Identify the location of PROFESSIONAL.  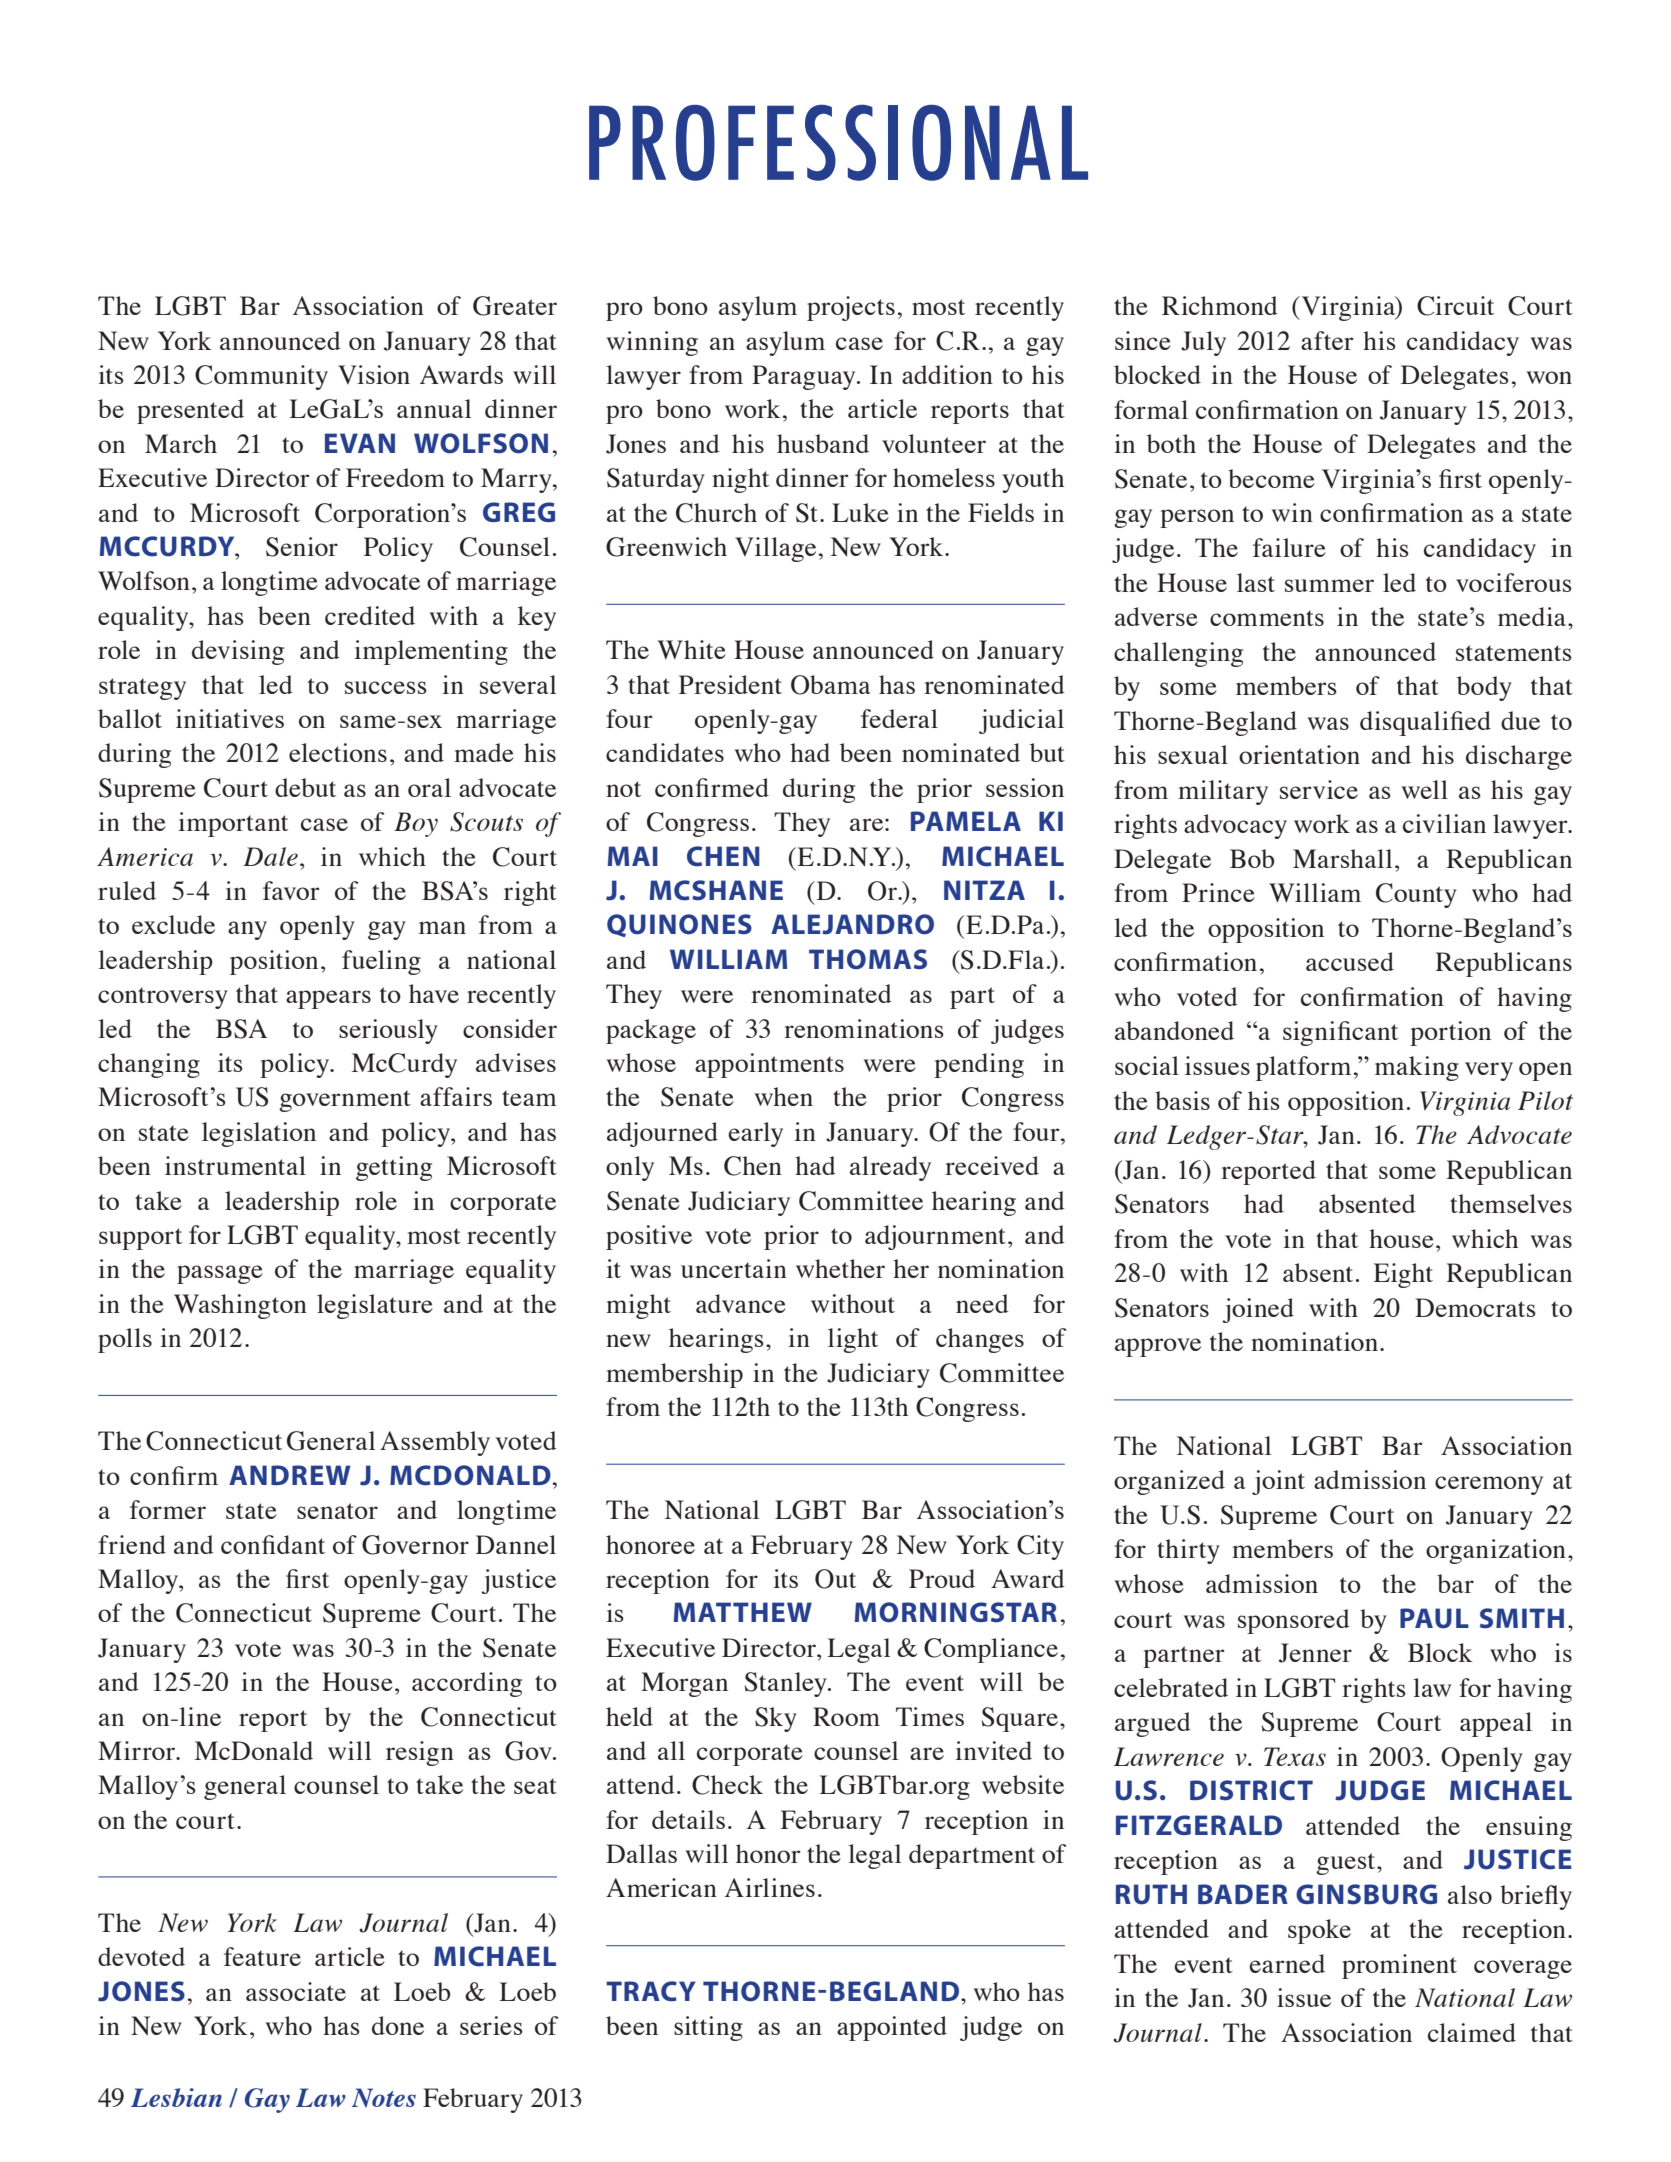
(838, 142).
